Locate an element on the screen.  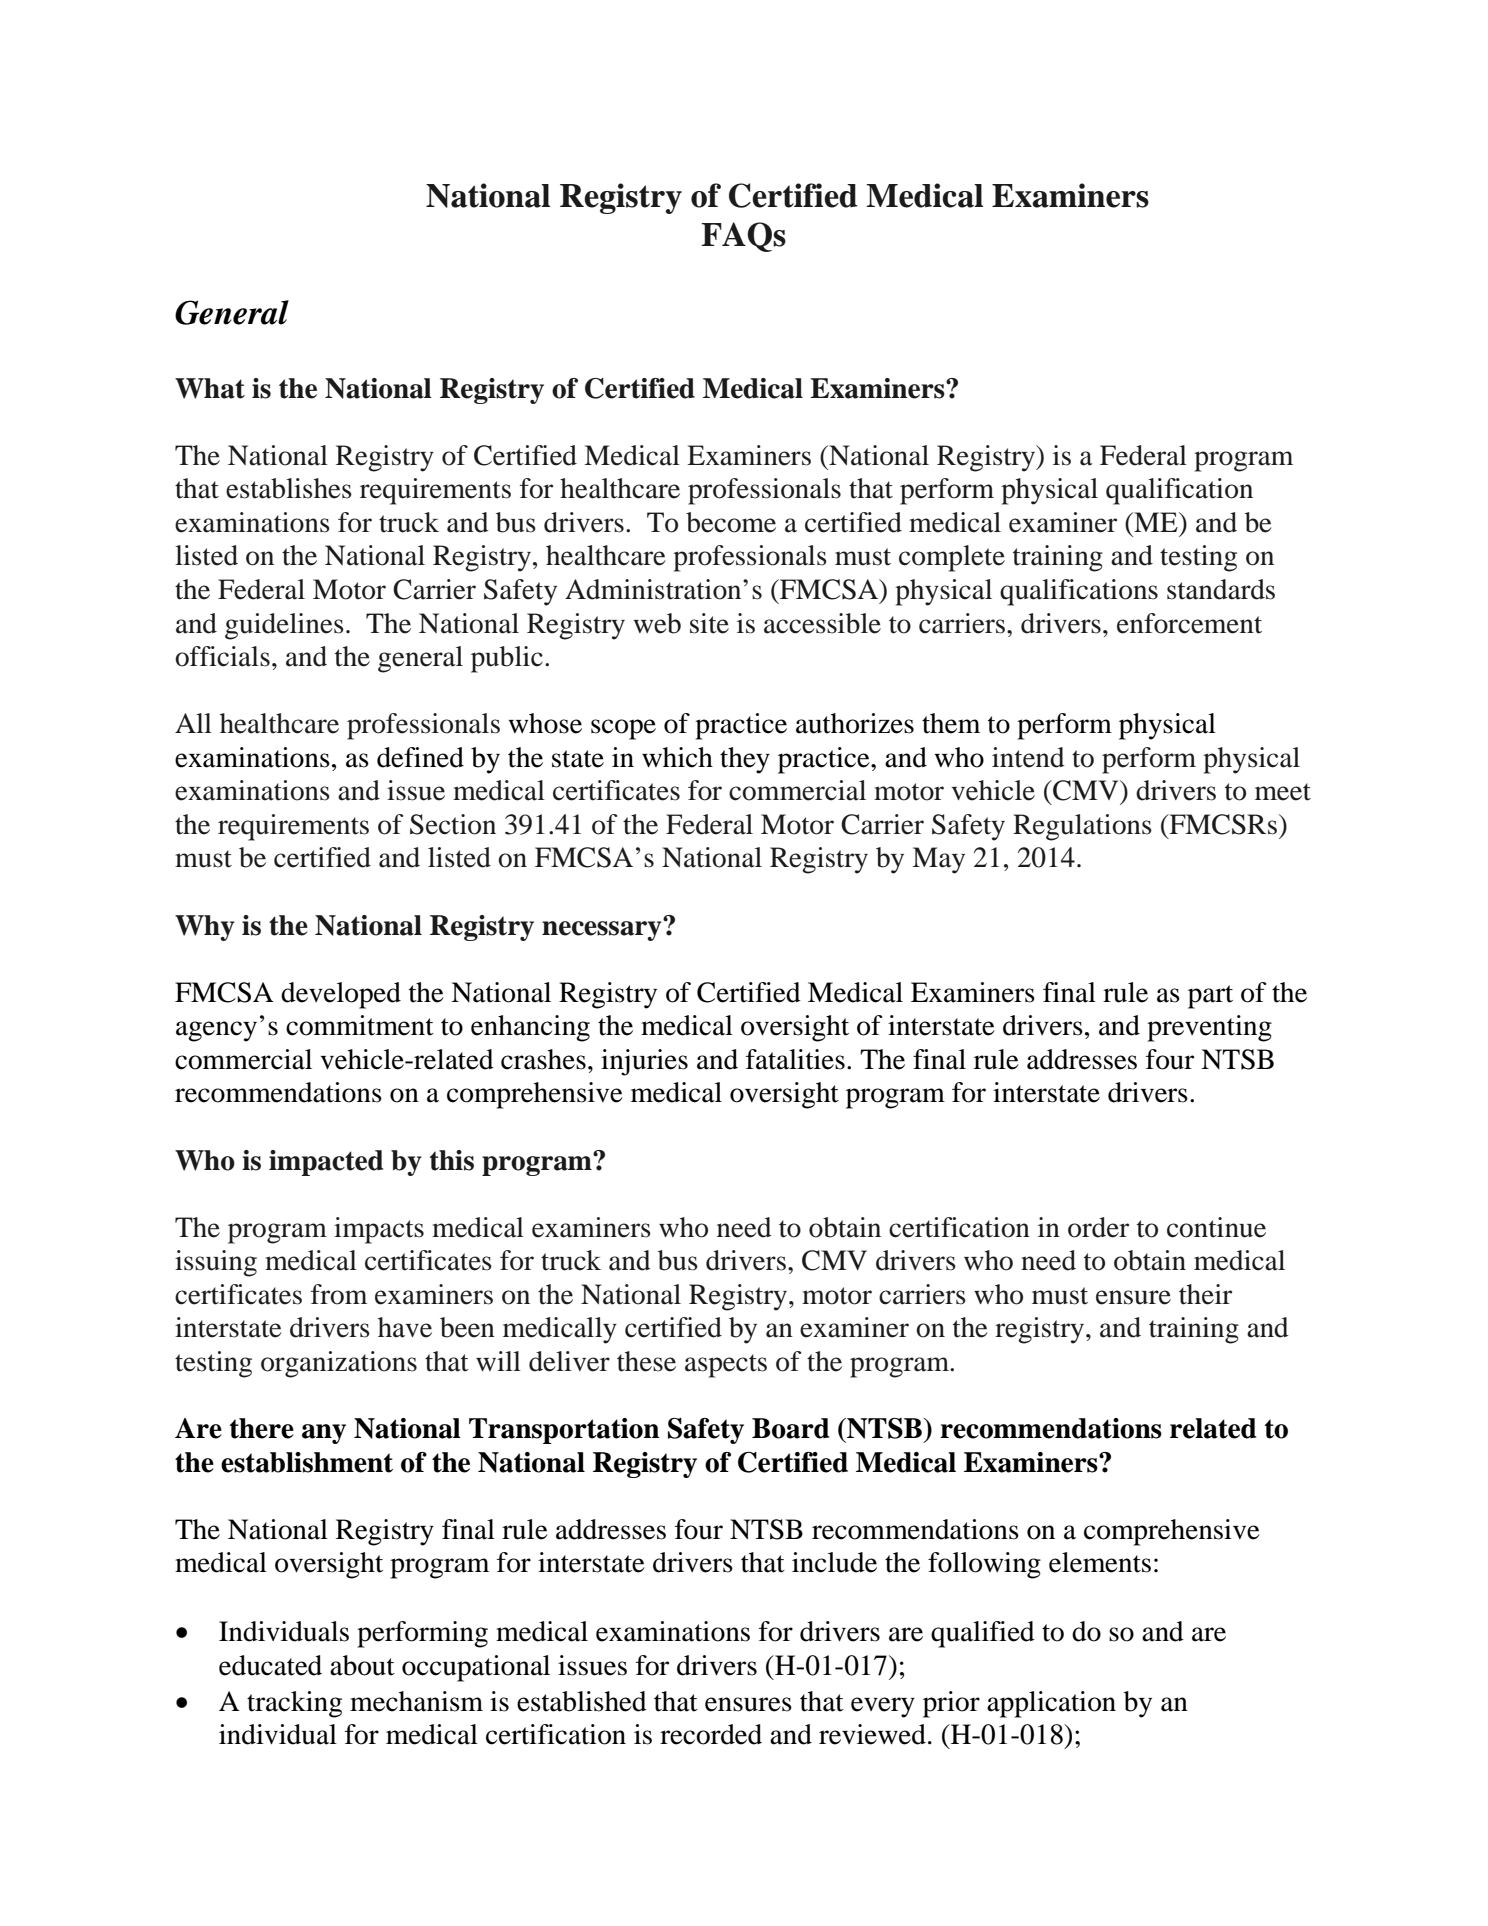
commitment is located at coordinates (360, 1025).
